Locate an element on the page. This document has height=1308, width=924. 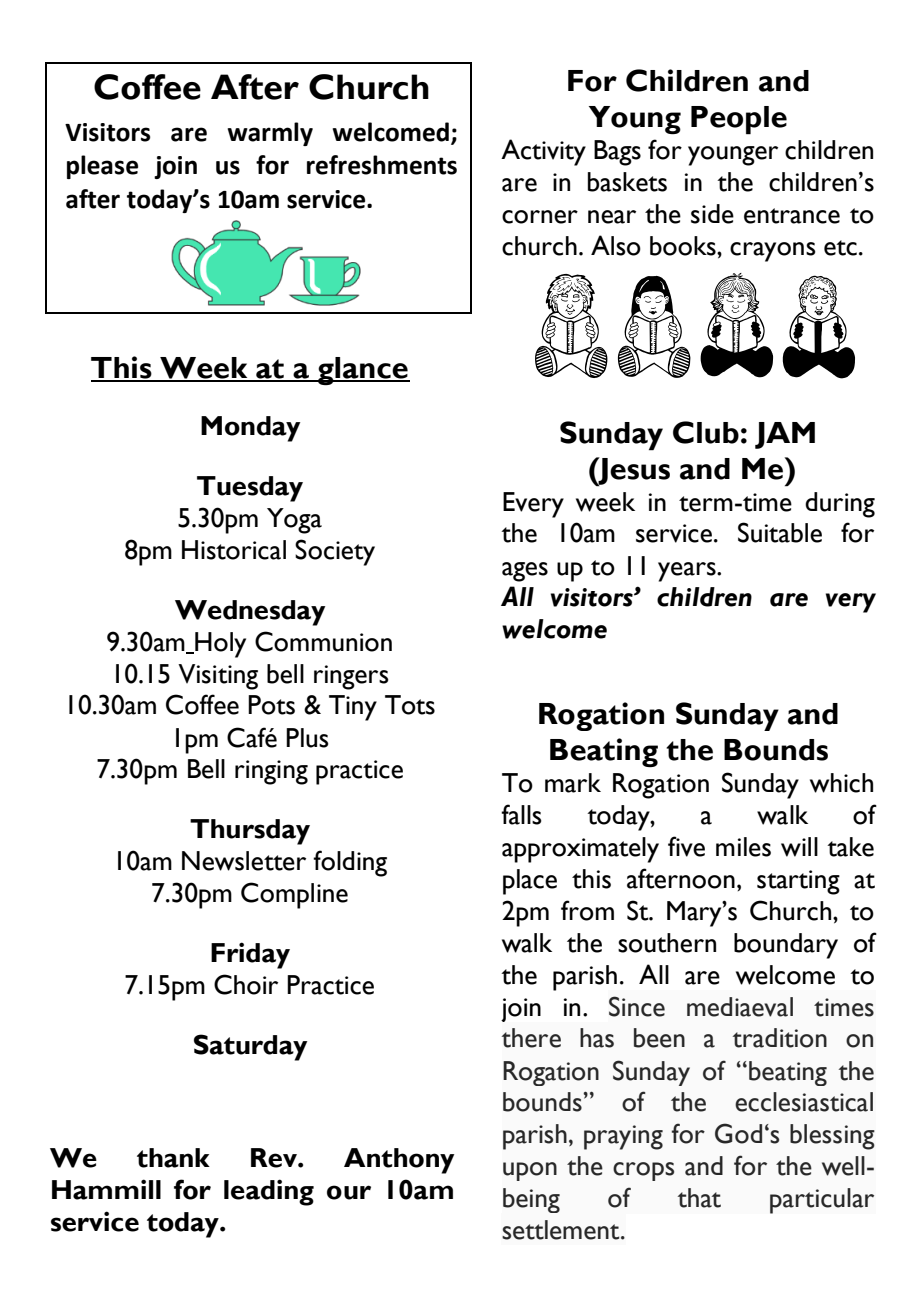
upon is located at coordinates (530, 1171).
